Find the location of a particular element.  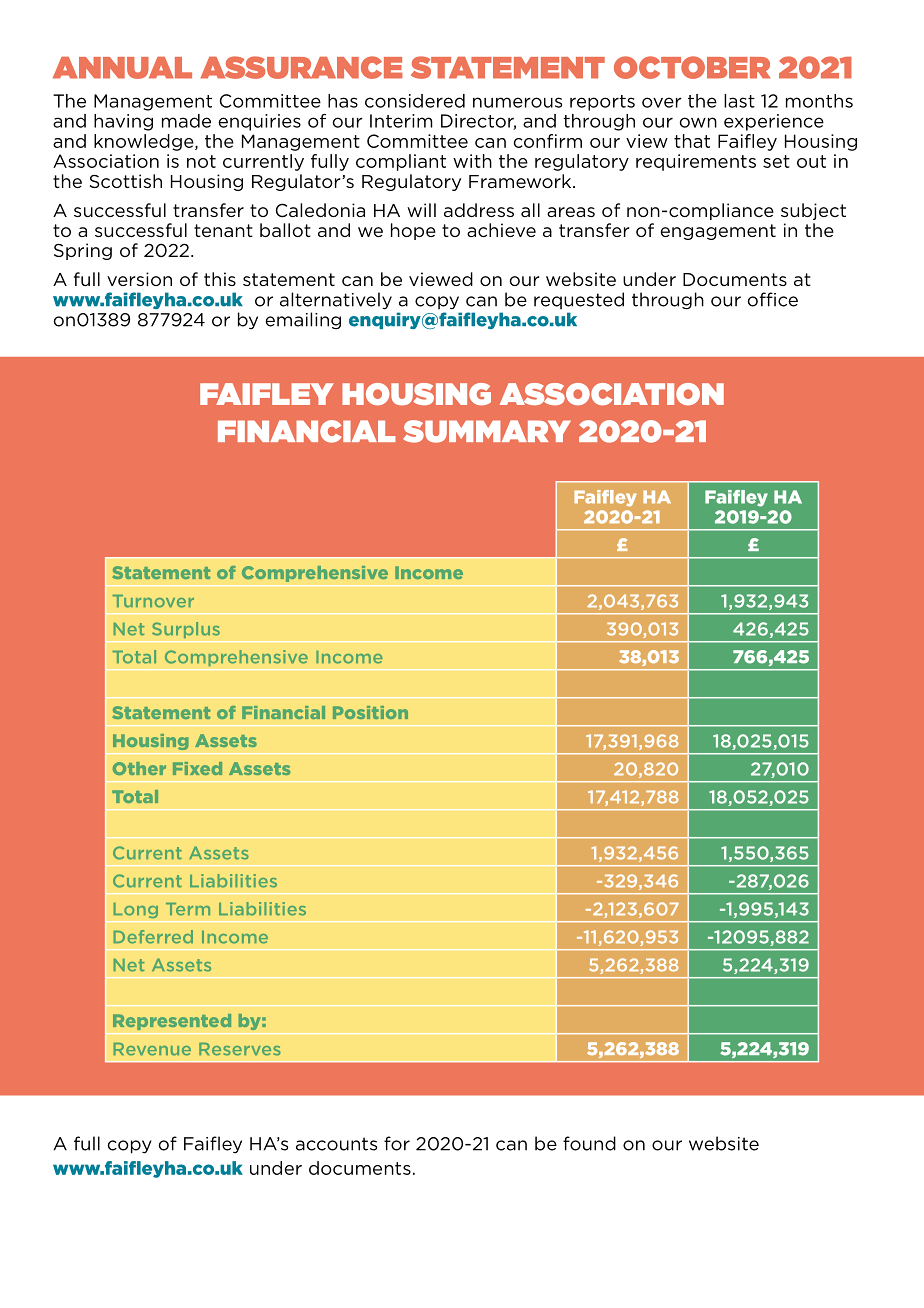

for is located at coordinates (397, 1143).
